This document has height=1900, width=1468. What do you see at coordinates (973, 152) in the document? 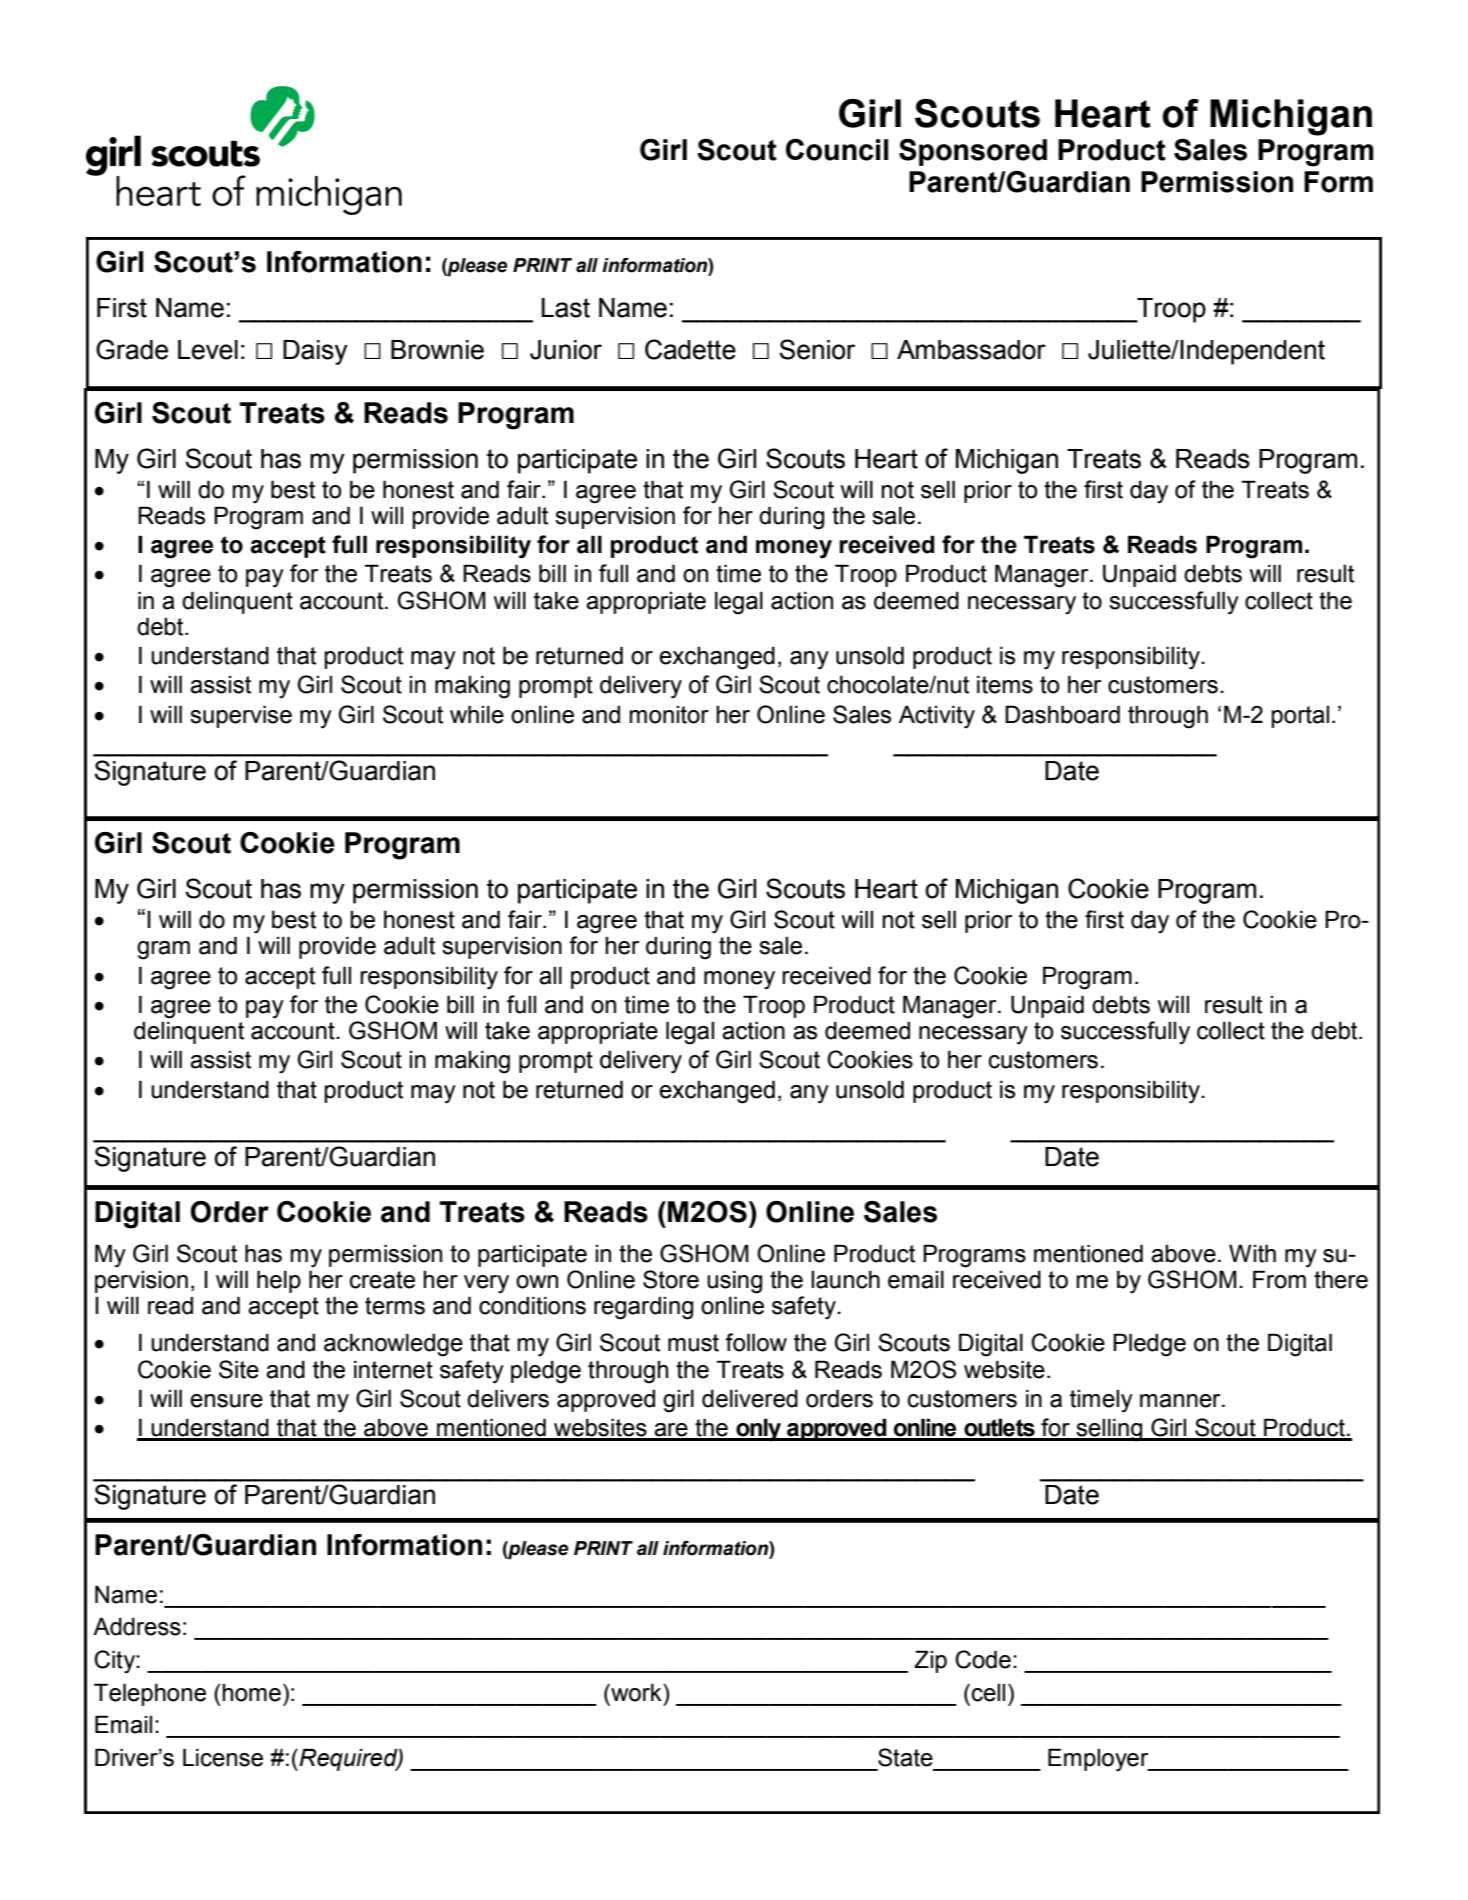
I see `Sponsored` at bounding box center [973, 152].
